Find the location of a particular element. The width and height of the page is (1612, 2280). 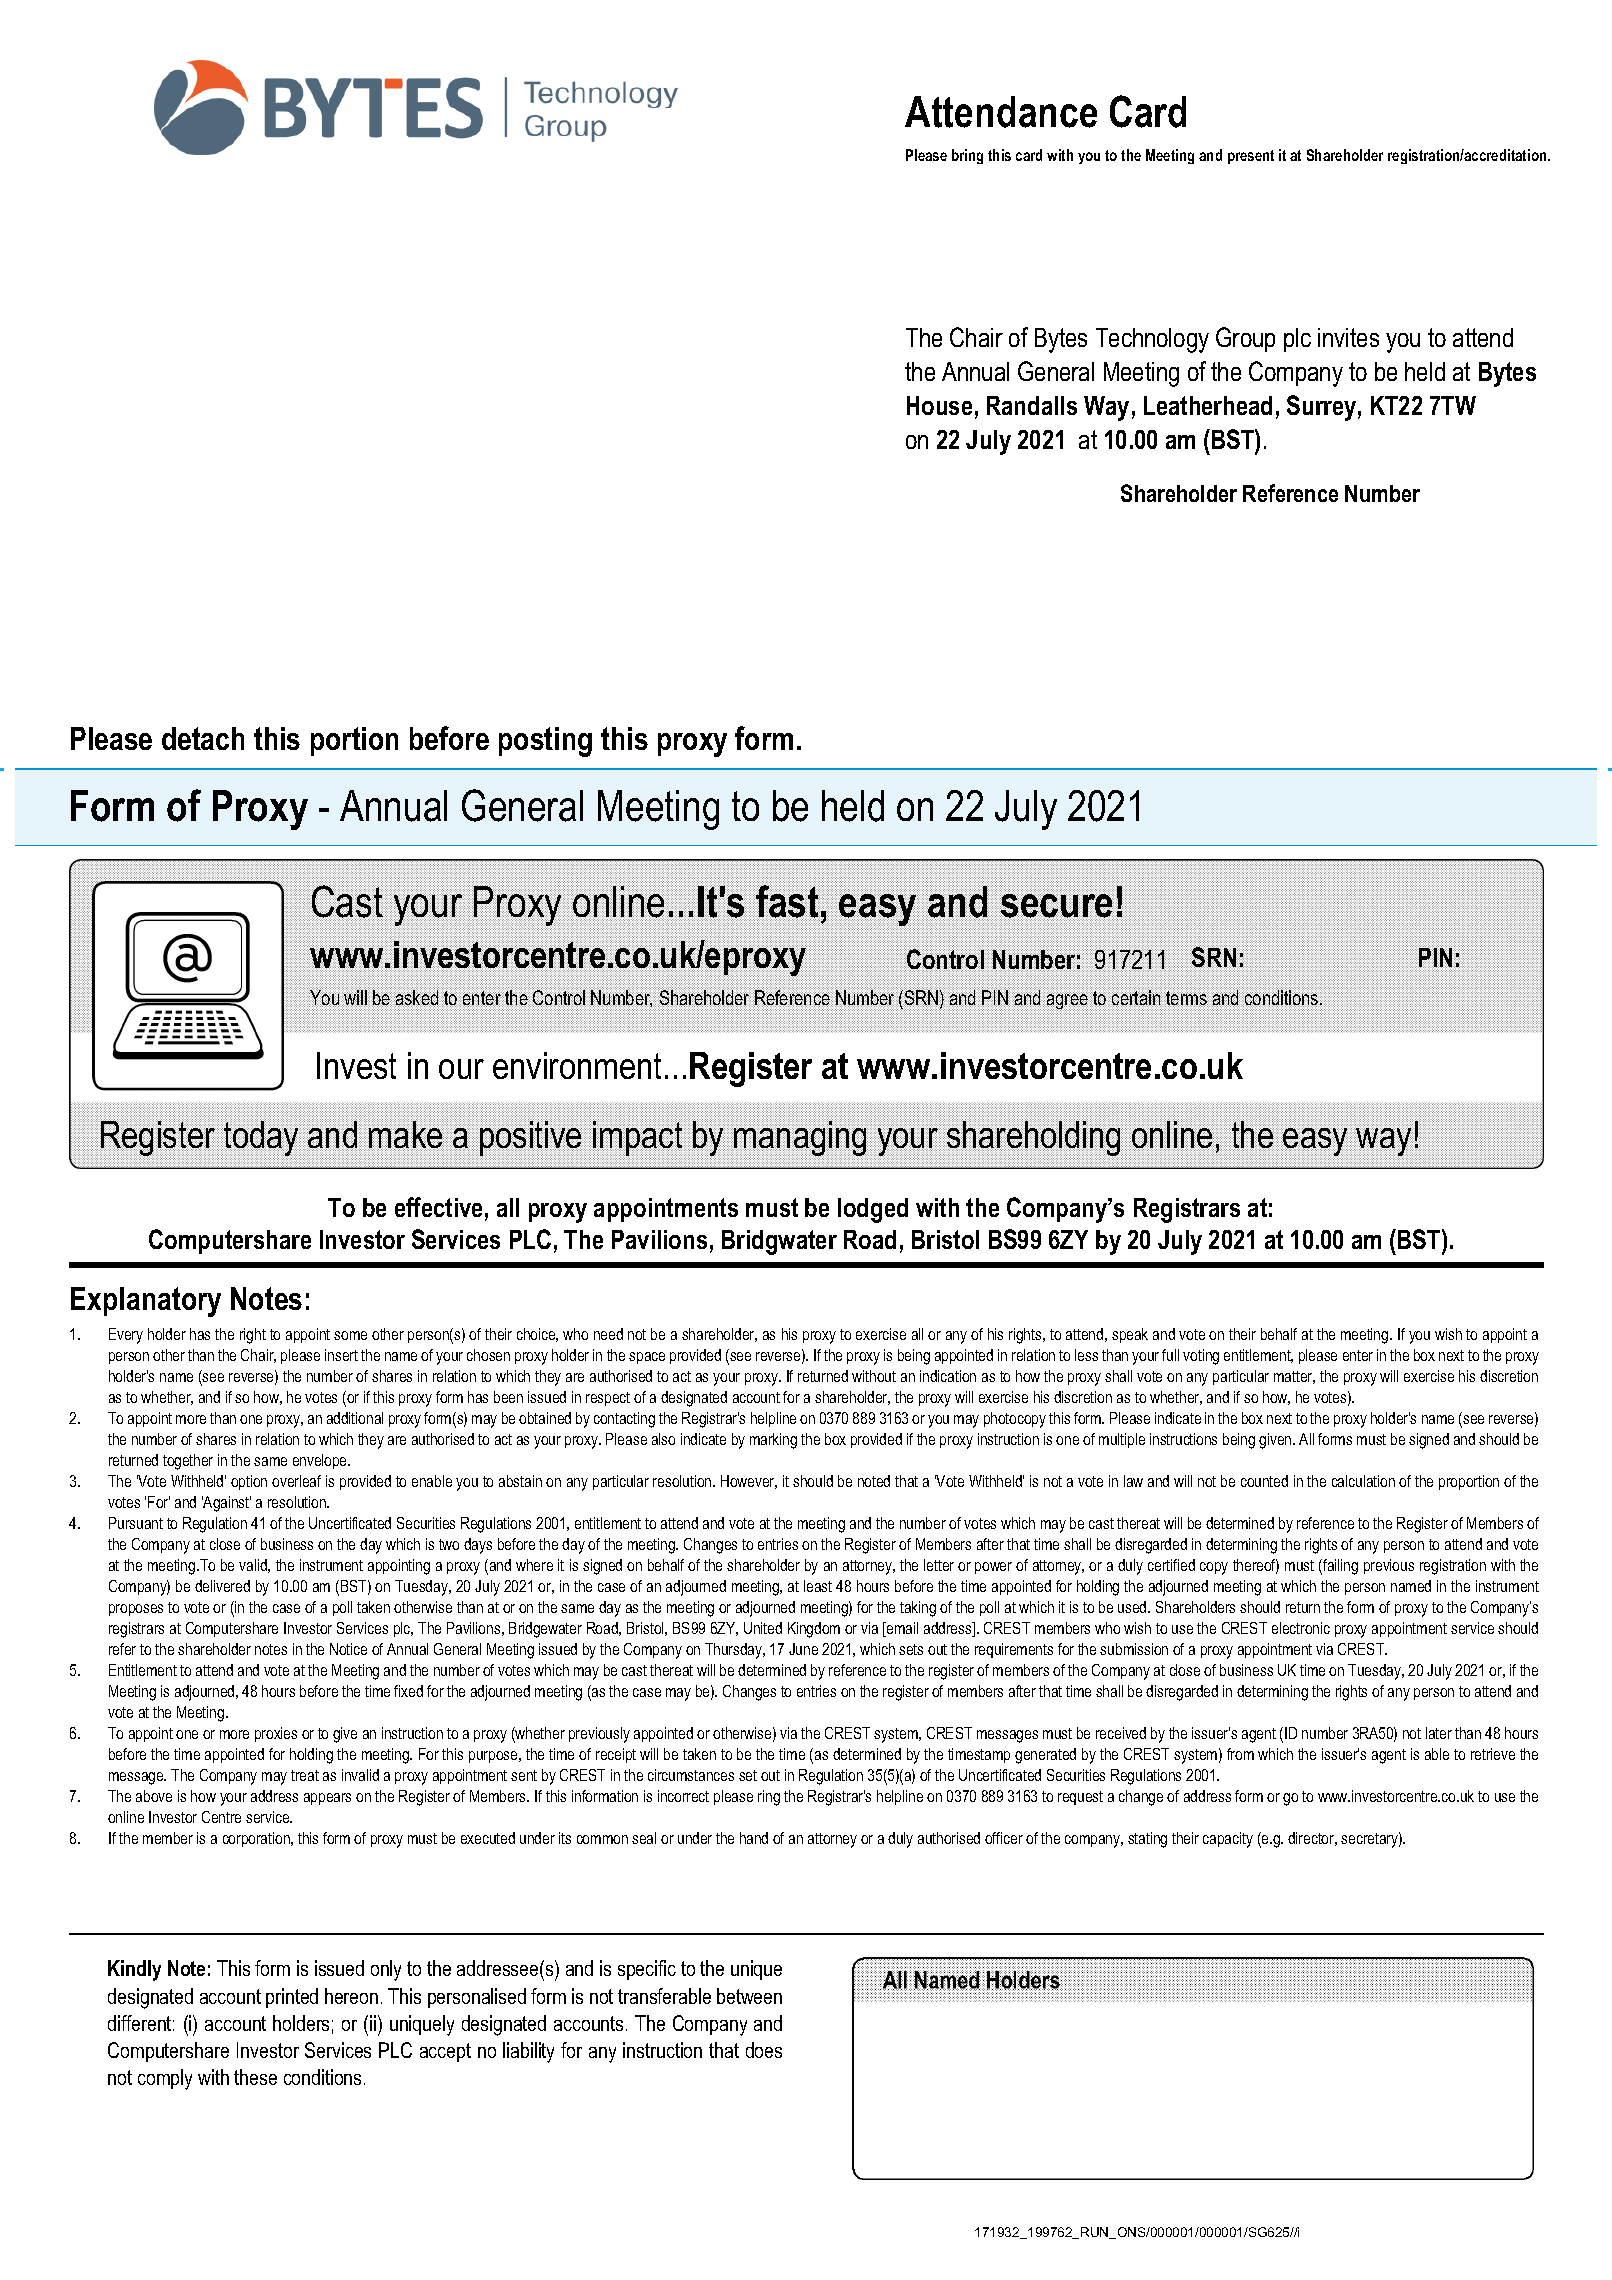

certain is located at coordinates (1137, 997).
